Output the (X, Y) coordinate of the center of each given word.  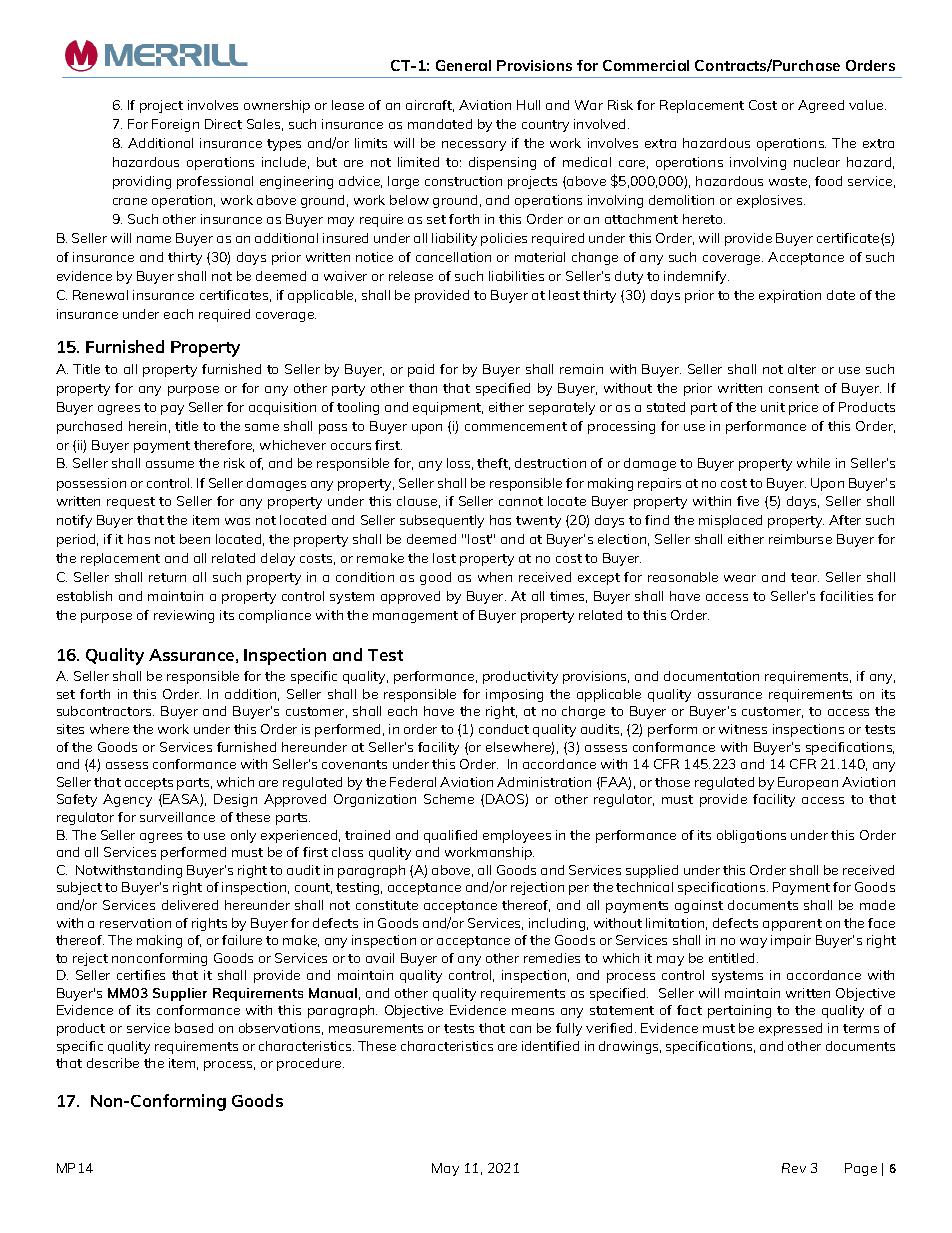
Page (861, 1169)
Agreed (821, 106)
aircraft (430, 106)
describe (113, 1063)
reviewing (184, 616)
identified (550, 1046)
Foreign (175, 125)
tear (805, 577)
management (415, 617)
